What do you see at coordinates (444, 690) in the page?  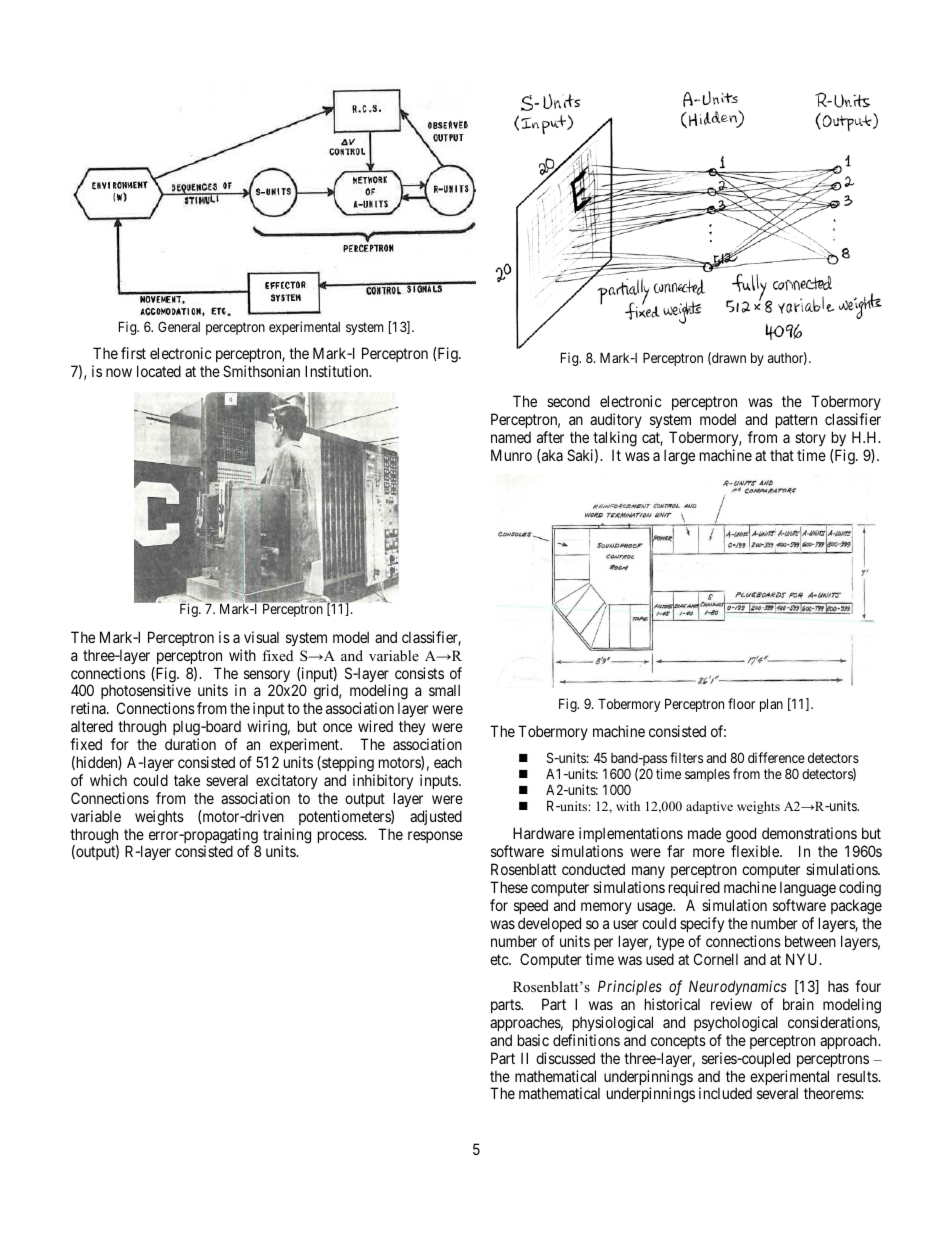 I see `small` at bounding box center [444, 690].
